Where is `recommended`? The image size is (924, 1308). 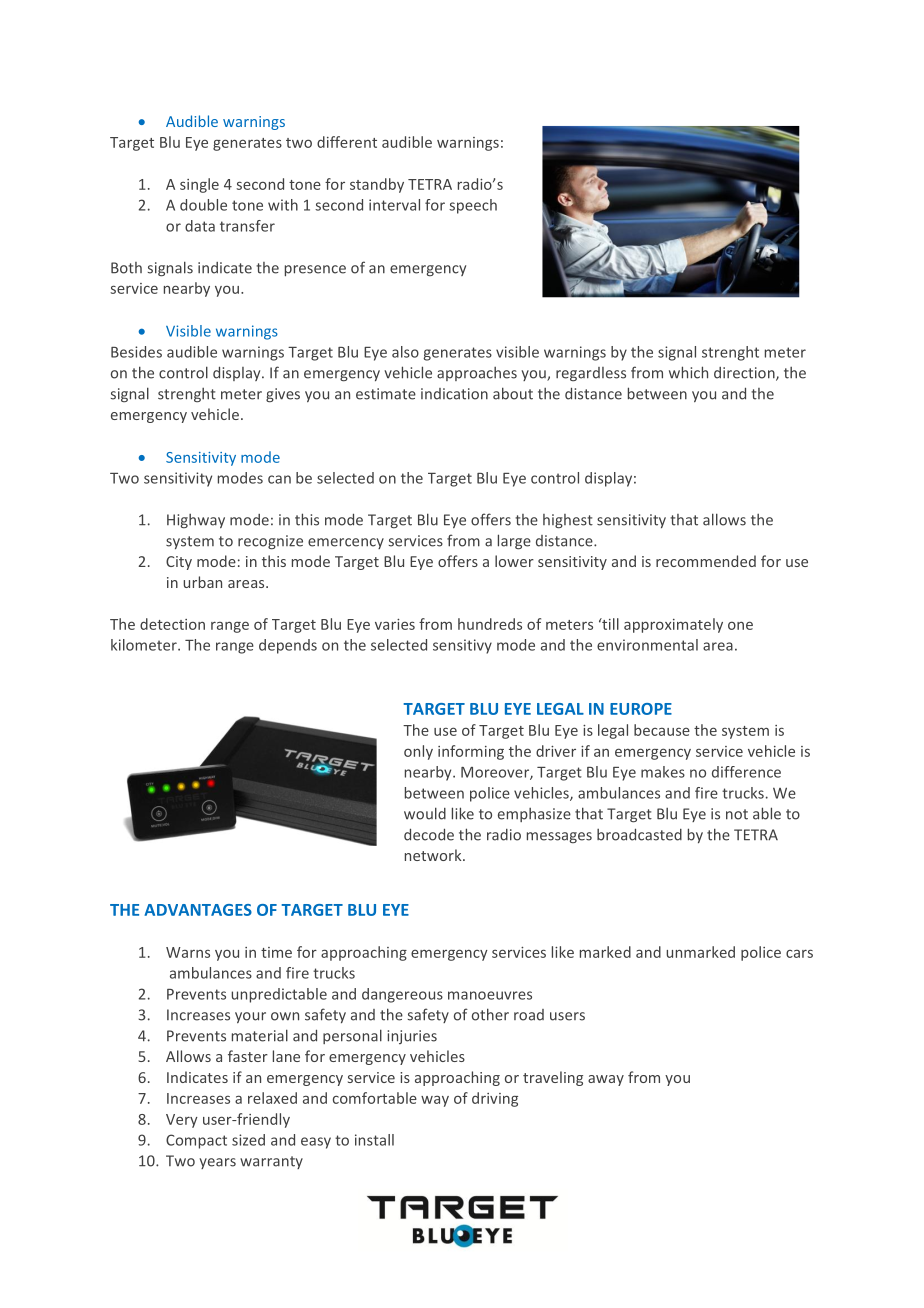
recommended is located at coordinates (706, 561).
